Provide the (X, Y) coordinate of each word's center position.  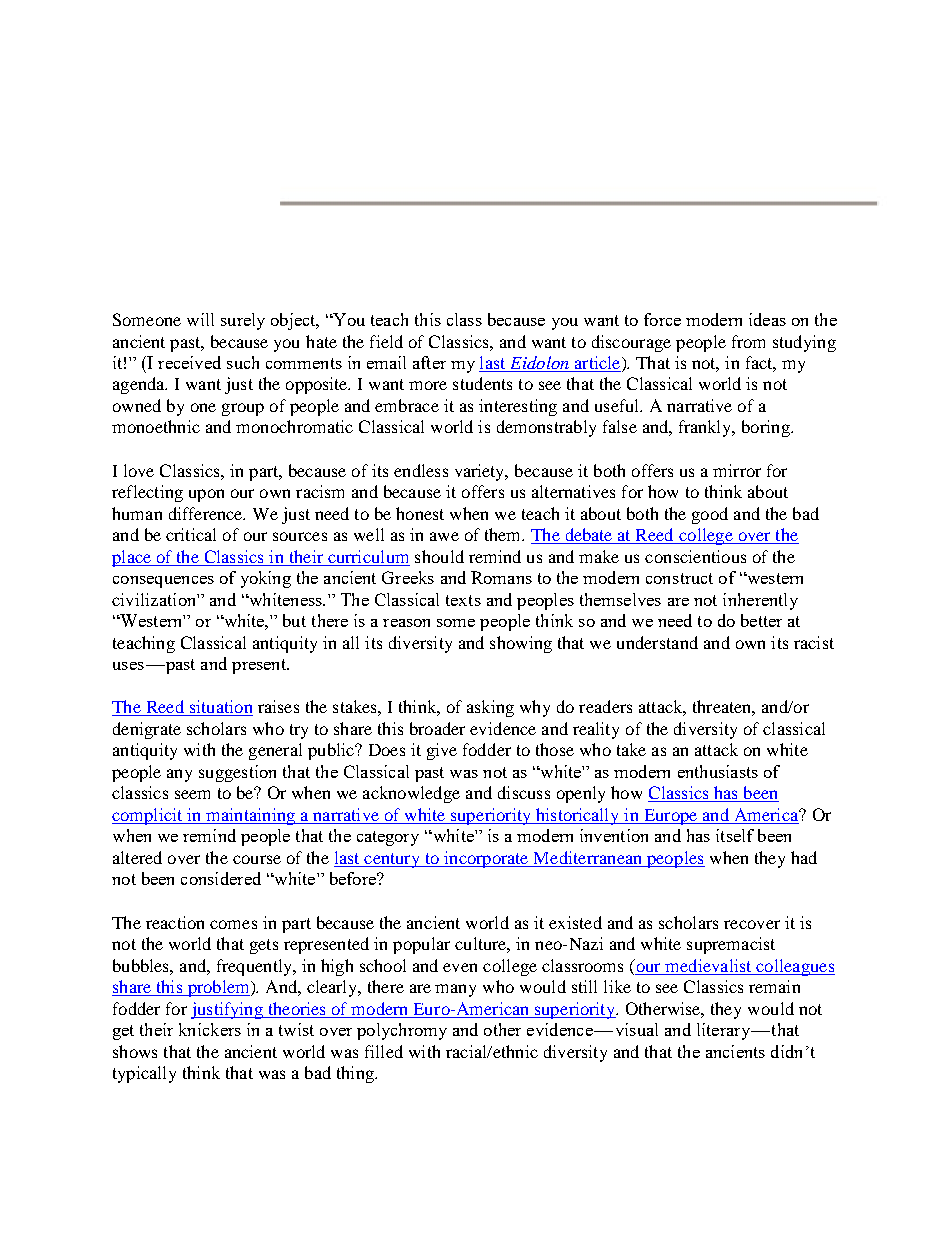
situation (220, 708)
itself (735, 835)
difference (207, 513)
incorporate (486, 859)
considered (221, 878)
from (748, 341)
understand (657, 642)
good (710, 515)
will (200, 319)
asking (490, 708)
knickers (210, 1029)
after (429, 362)
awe (444, 536)
